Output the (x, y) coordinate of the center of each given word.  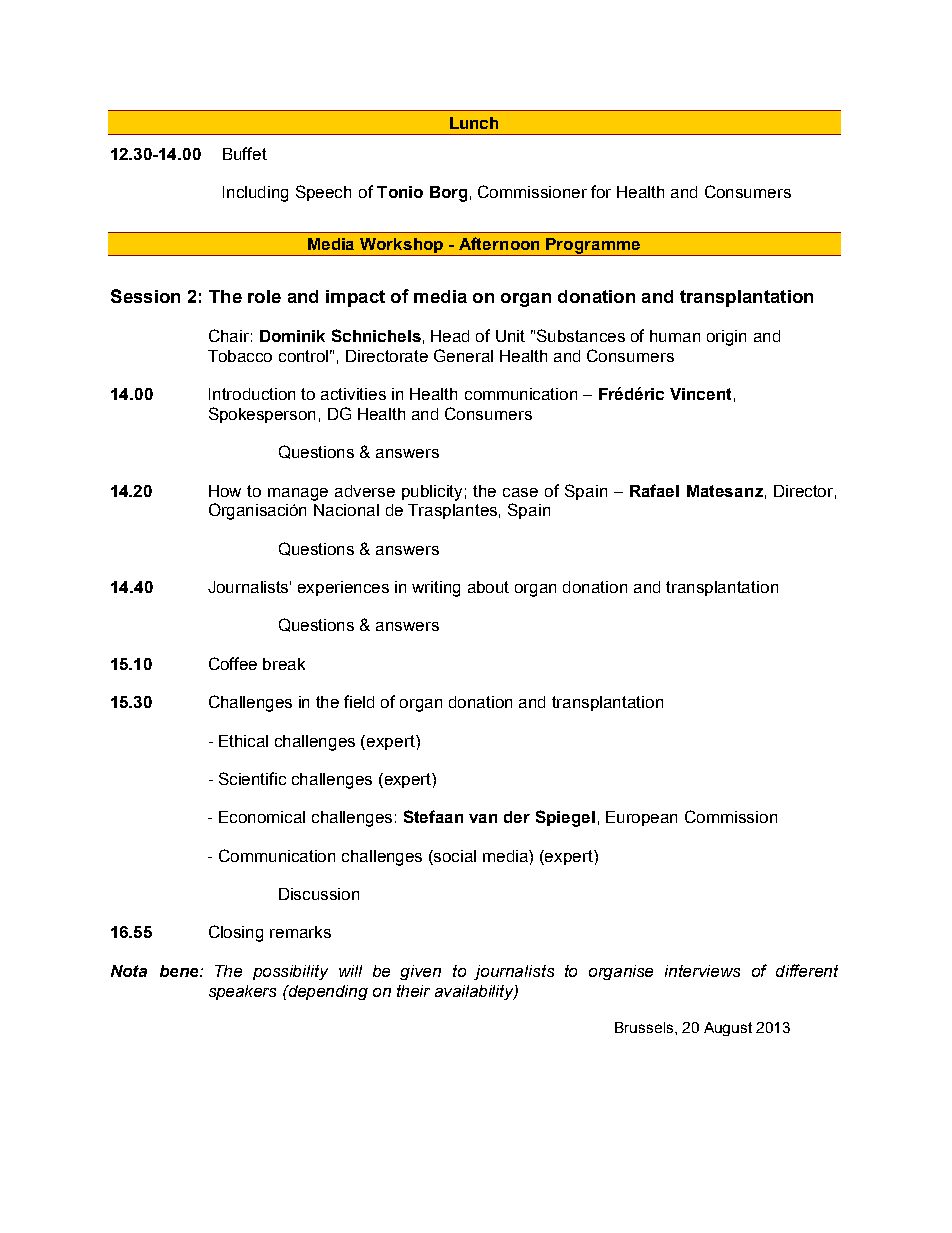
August (728, 1029)
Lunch (474, 123)
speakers (242, 992)
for (601, 191)
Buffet (245, 153)
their (413, 991)
